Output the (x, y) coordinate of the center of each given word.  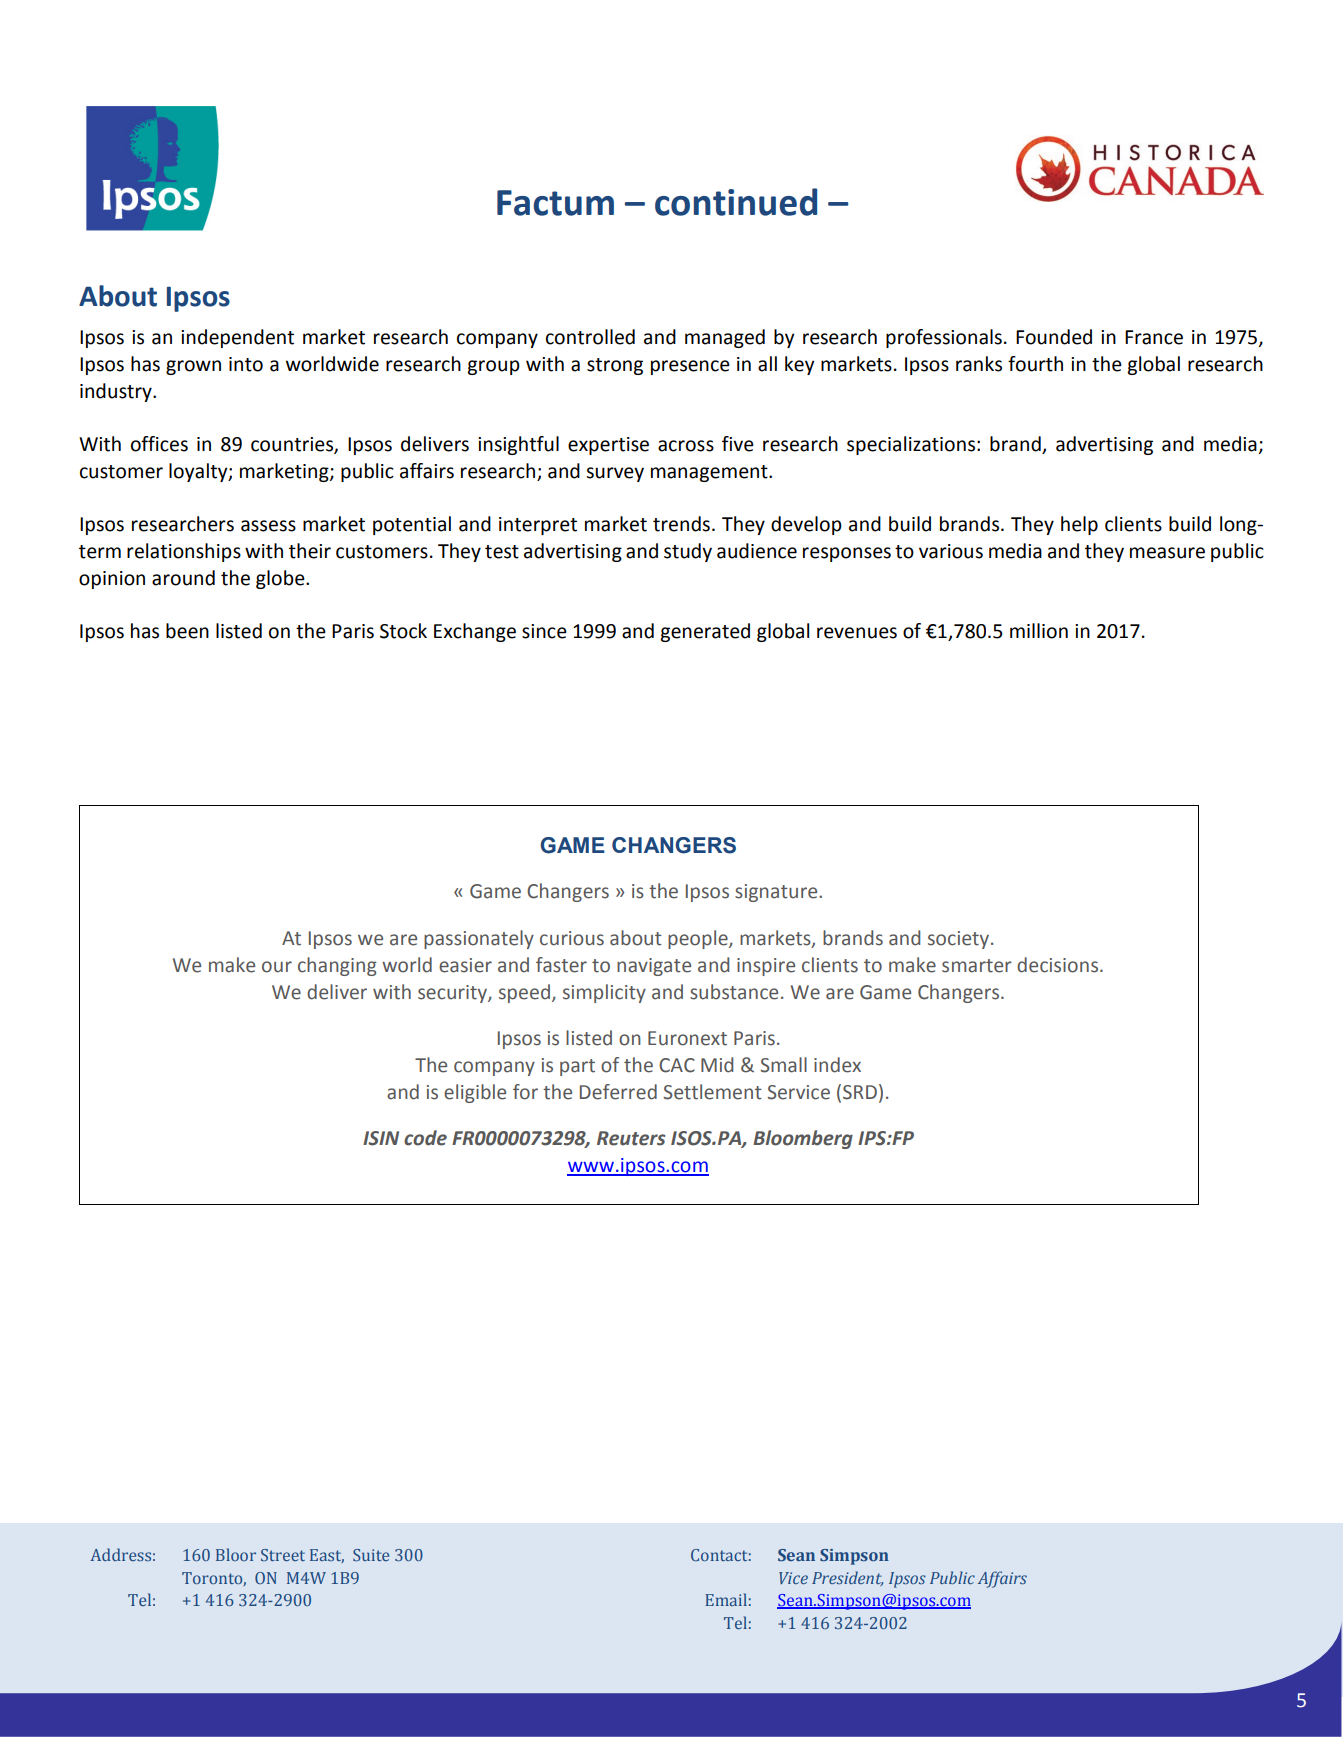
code (425, 1138)
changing (337, 966)
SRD (860, 1092)
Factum (555, 203)
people (699, 939)
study (688, 552)
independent (237, 338)
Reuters (631, 1138)
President (847, 1578)
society (960, 940)
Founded (1054, 337)
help (1079, 525)
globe (281, 579)
